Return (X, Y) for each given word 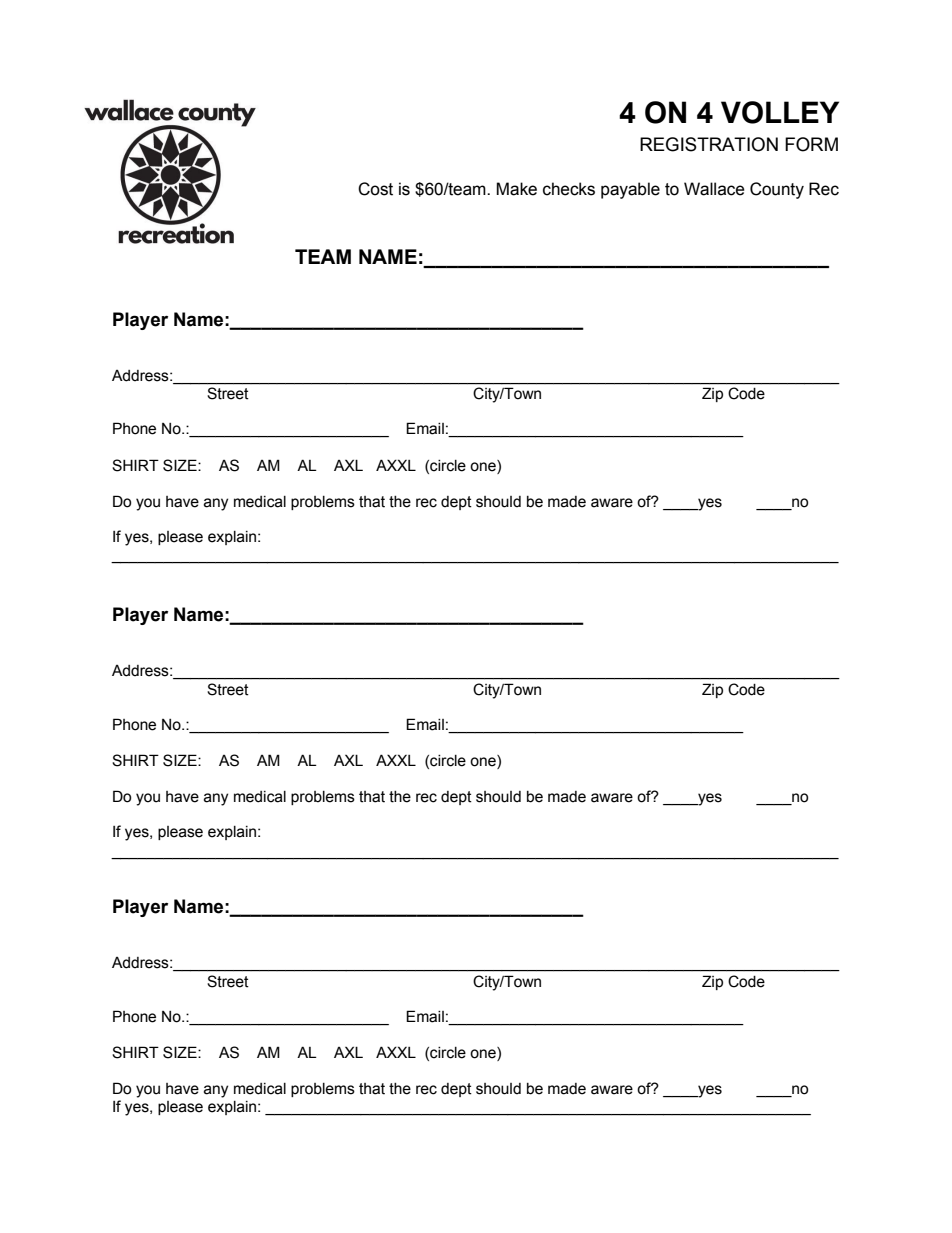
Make (516, 189)
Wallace (714, 189)
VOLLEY (780, 112)
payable (630, 190)
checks (569, 189)
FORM (811, 144)
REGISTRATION (709, 144)
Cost (375, 189)
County (777, 190)
